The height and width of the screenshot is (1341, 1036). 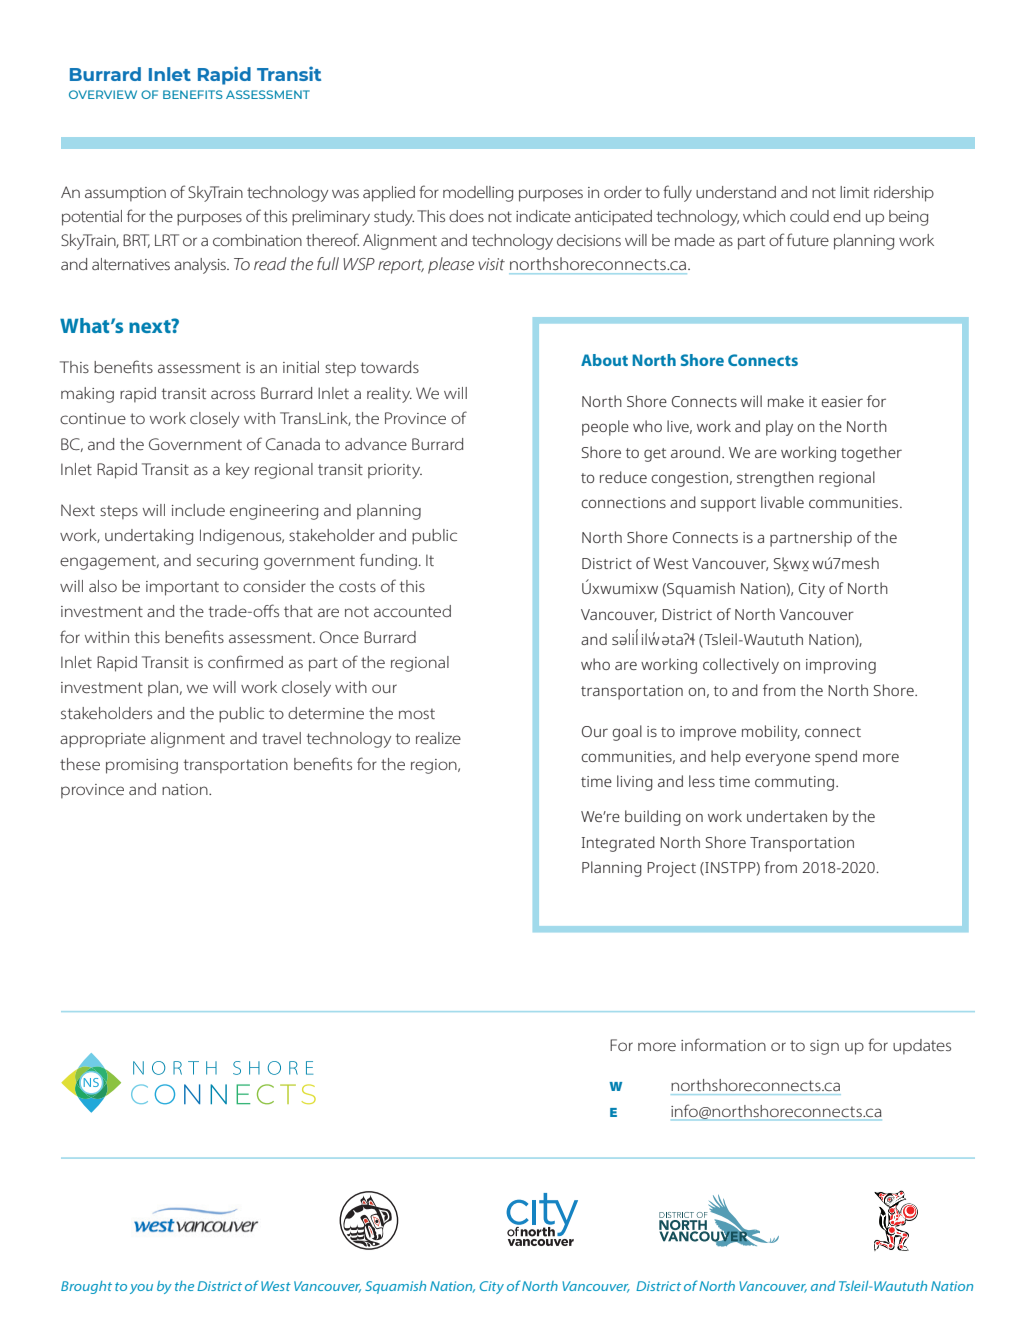 What do you see at coordinates (233, 394) in the screenshot?
I see `across` at bounding box center [233, 394].
